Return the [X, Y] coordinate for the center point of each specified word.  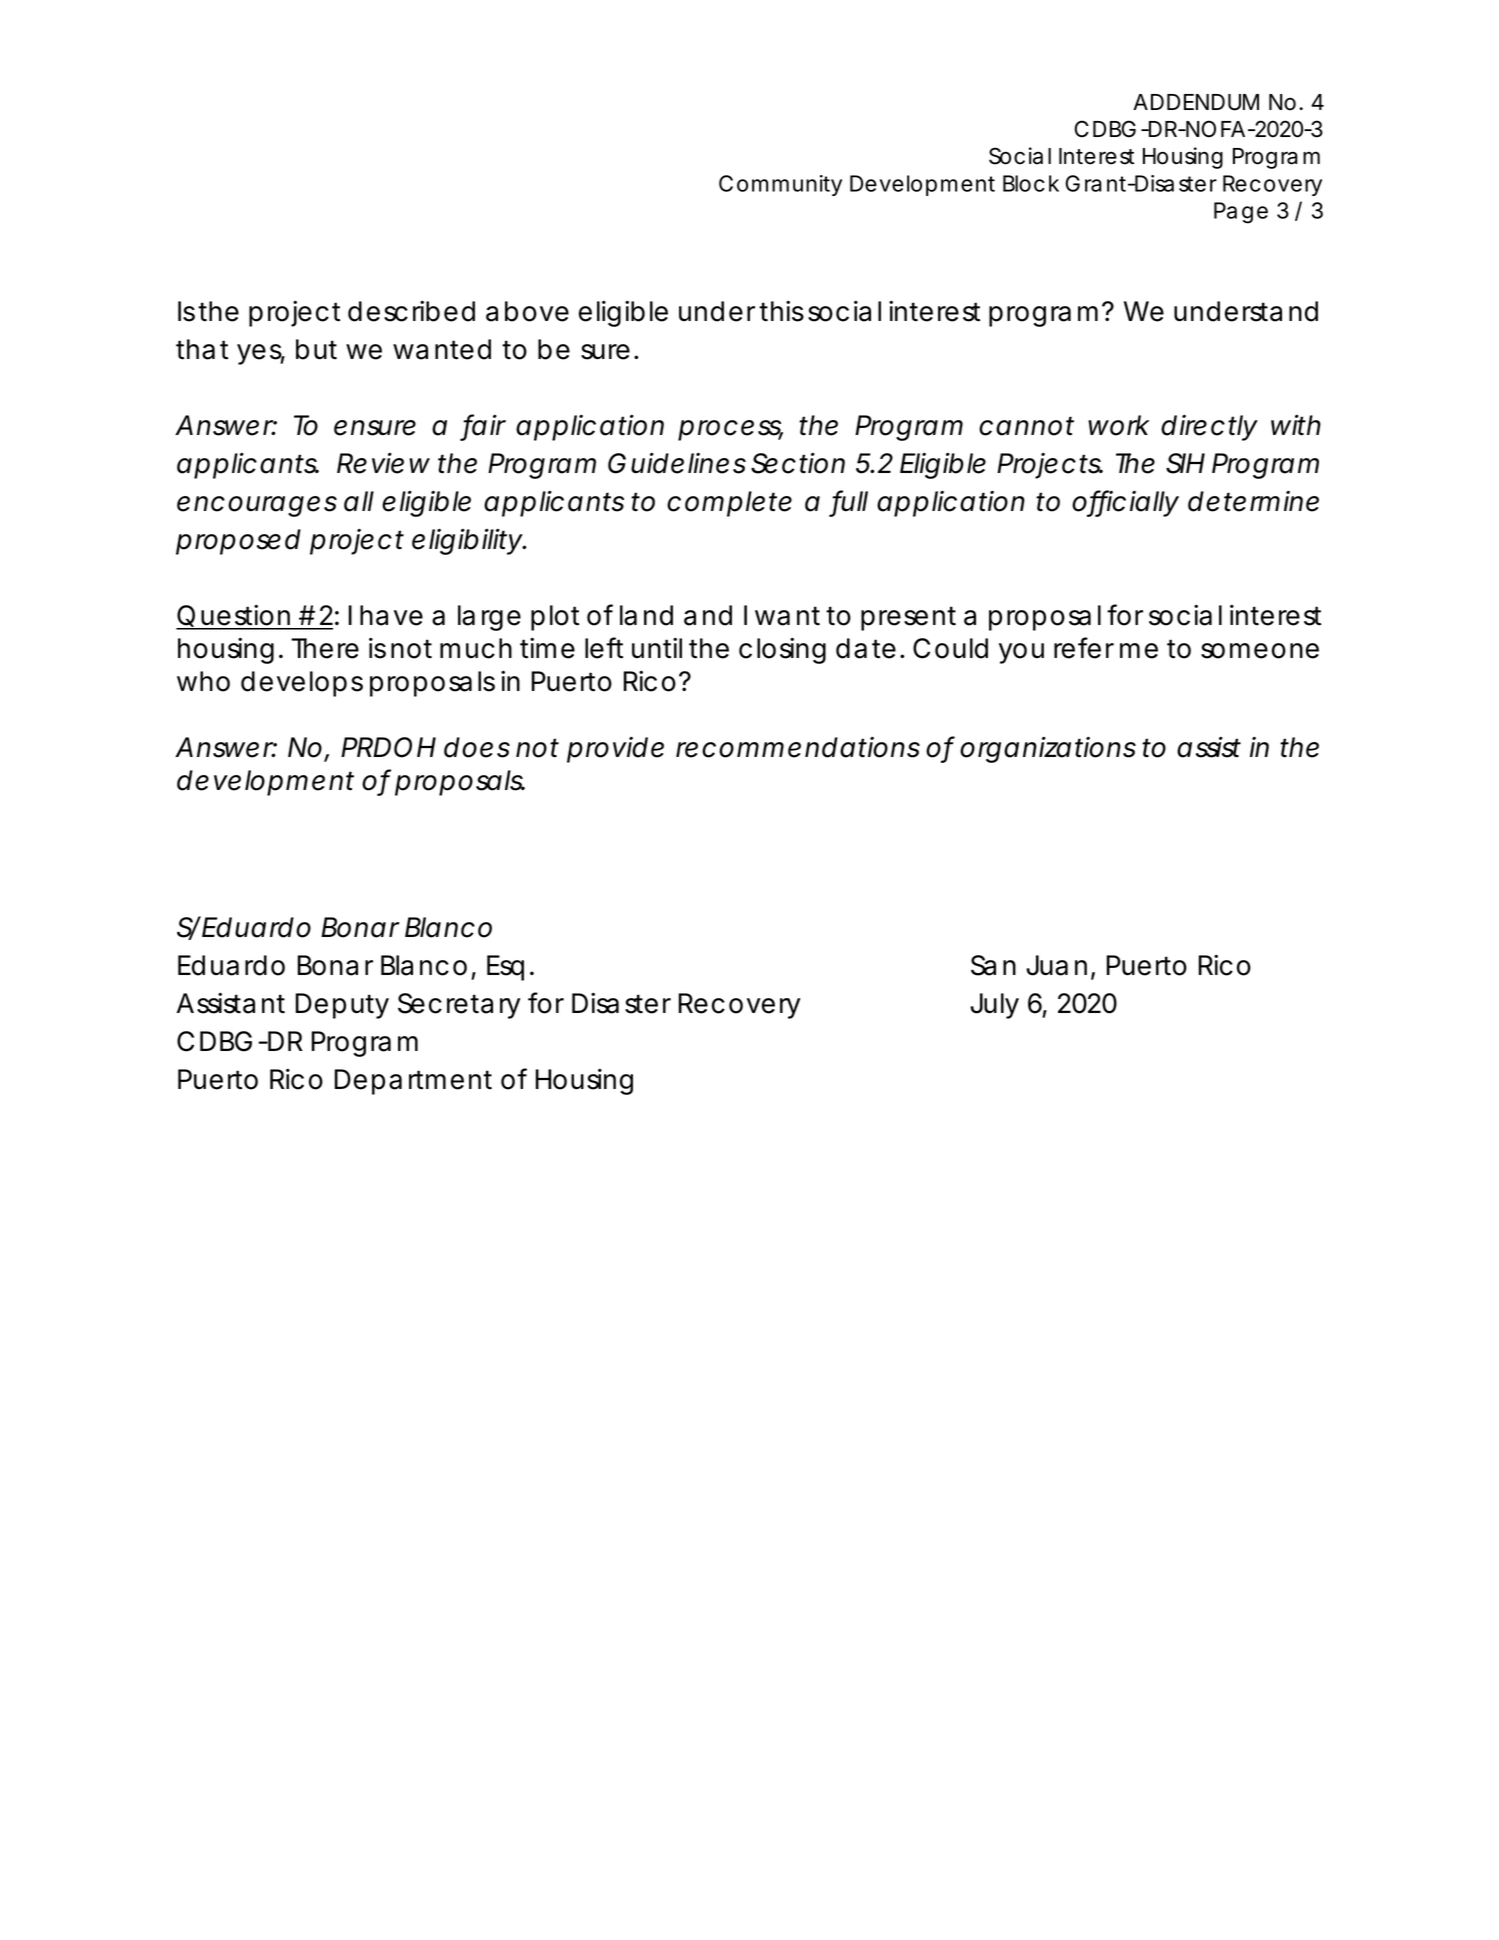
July [994, 1006]
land [646, 615]
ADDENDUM [1196, 102]
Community [780, 185]
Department [413, 1082]
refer [1084, 648]
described [411, 311]
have [391, 615]
